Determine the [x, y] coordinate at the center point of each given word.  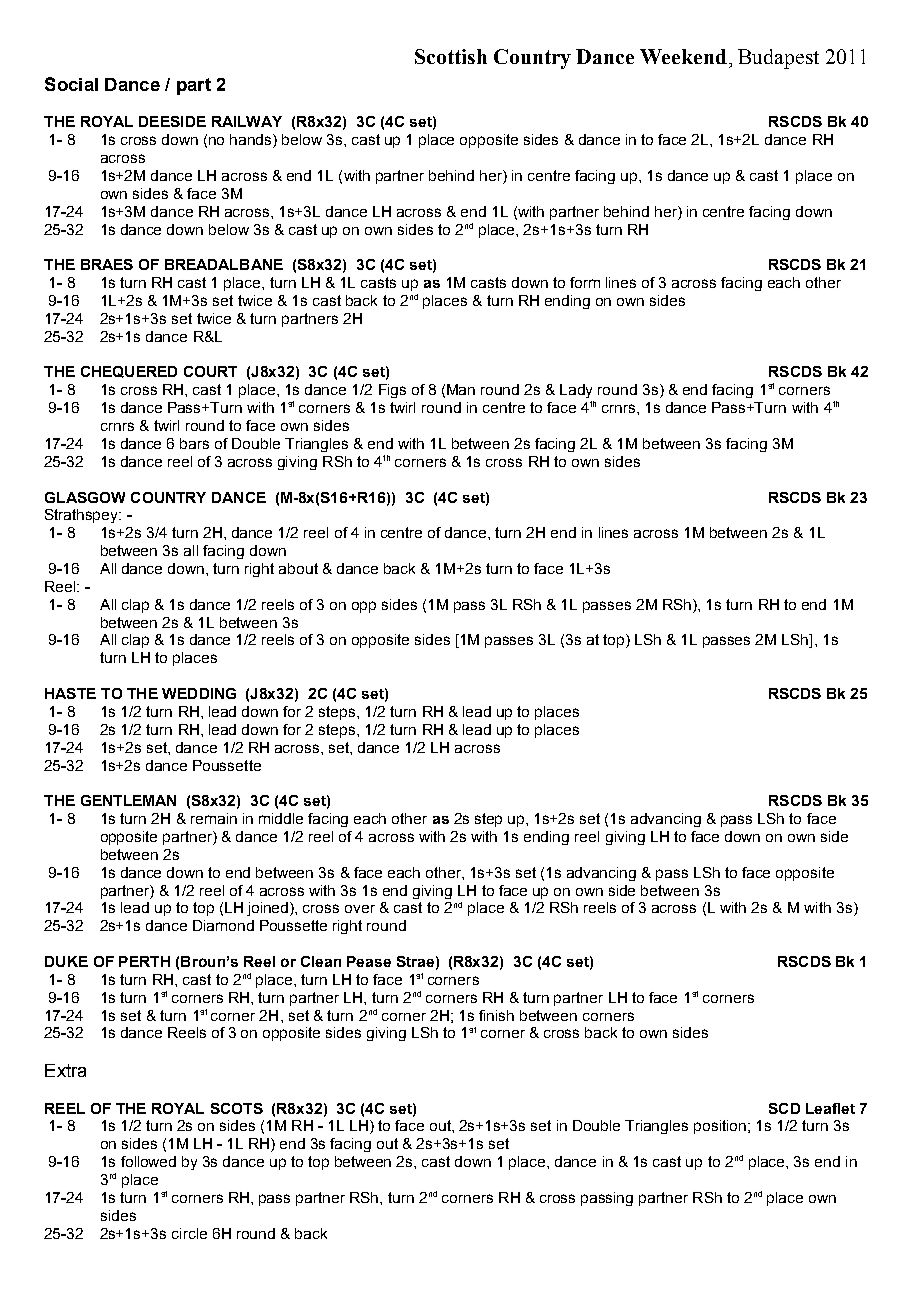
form [585, 282]
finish [496, 1015]
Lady [576, 391]
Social [71, 84]
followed [148, 1161]
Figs [392, 391]
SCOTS [237, 1108]
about [298, 568]
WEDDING [199, 693]
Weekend [683, 56]
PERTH [144, 961]
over [360, 909]
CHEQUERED [129, 372]
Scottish [451, 56]
